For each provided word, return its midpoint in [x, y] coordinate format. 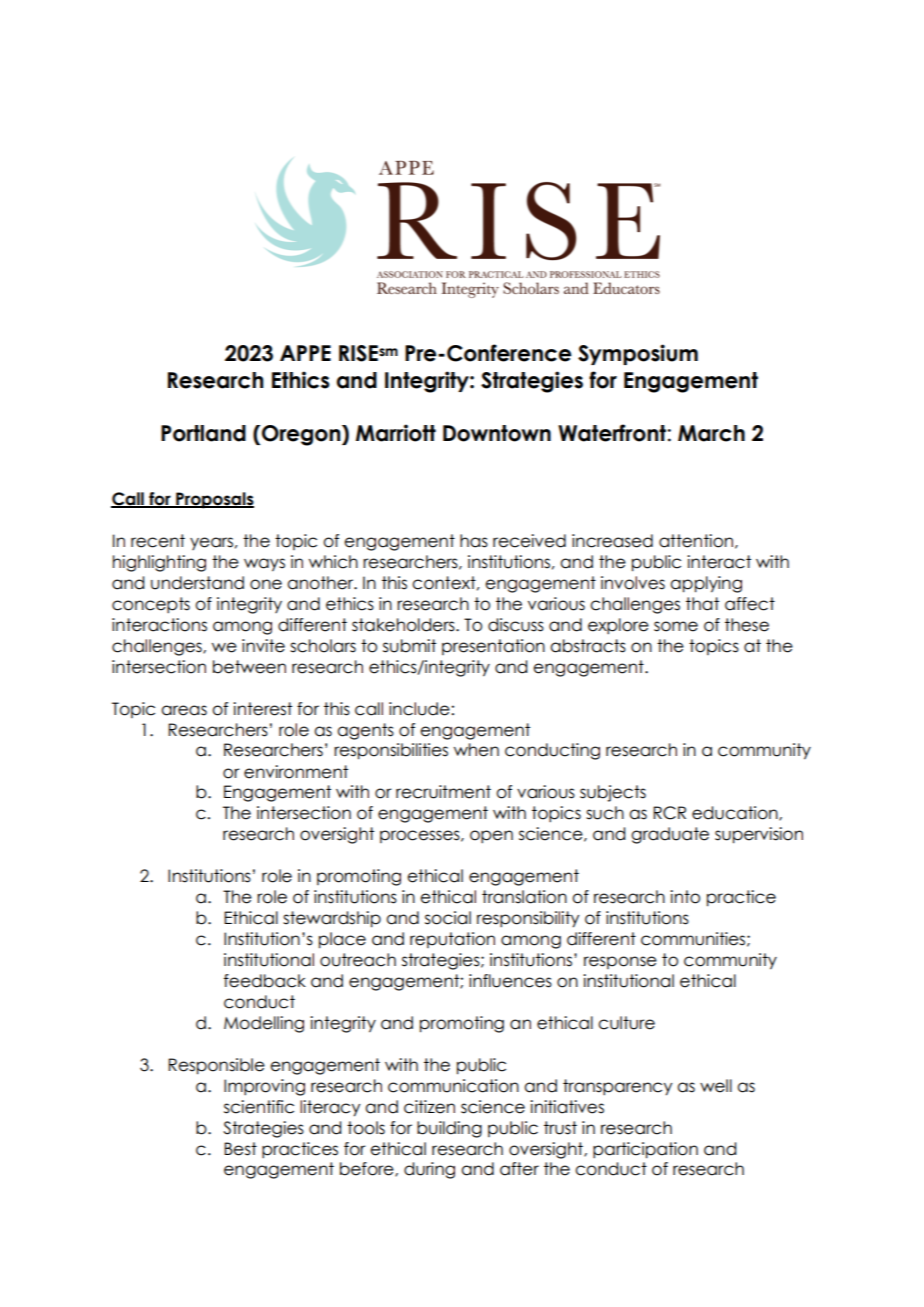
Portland [203, 433]
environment [296, 772]
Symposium [638, 354]
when [476, 750]
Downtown [497, 433]
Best [240, 1149]
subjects [613, 793]
